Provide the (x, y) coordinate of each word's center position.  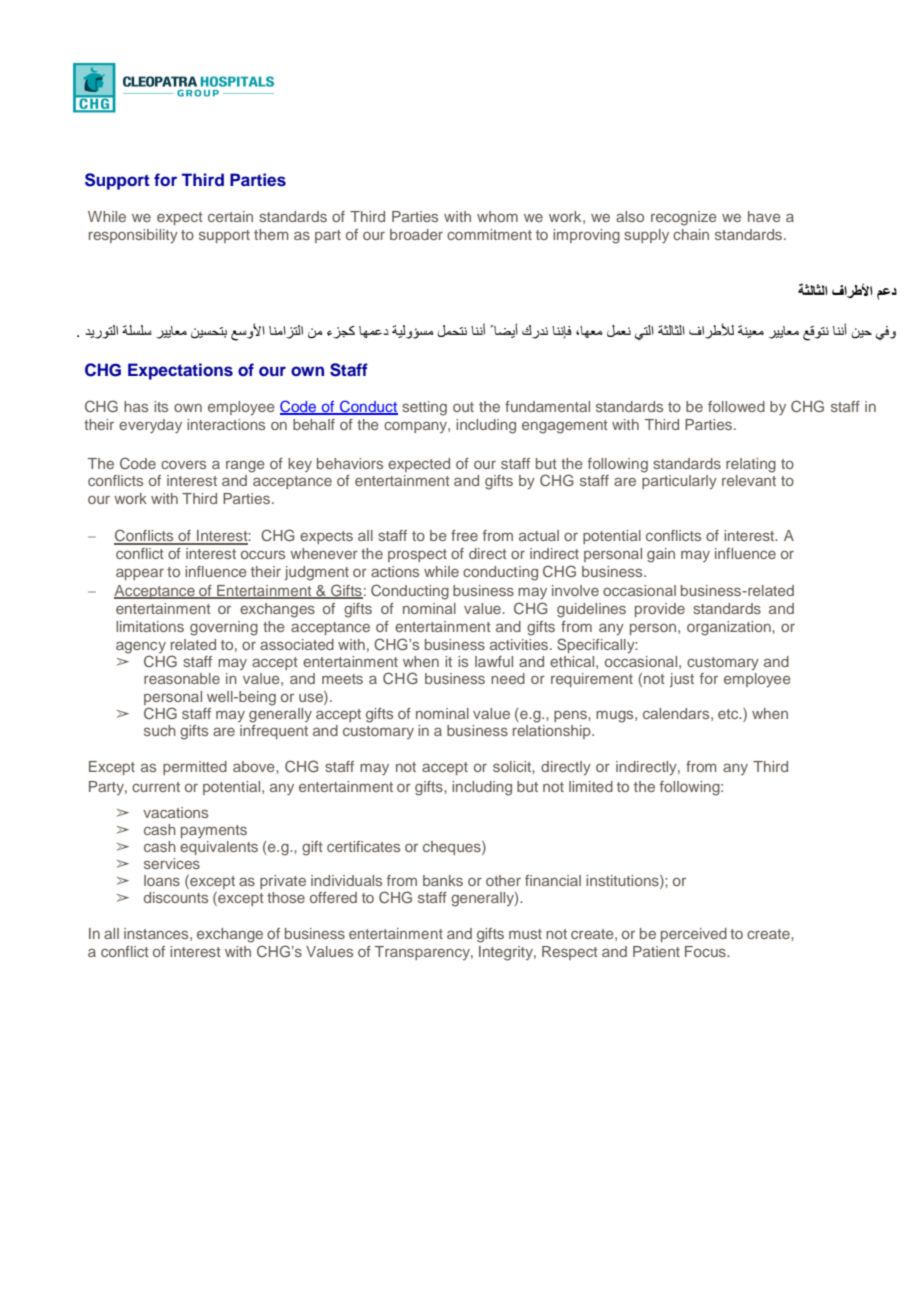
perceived (694, 935)
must (525, 934)
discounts (176, 897)
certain (230, 216)
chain (691, 234)
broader (416, 234)
